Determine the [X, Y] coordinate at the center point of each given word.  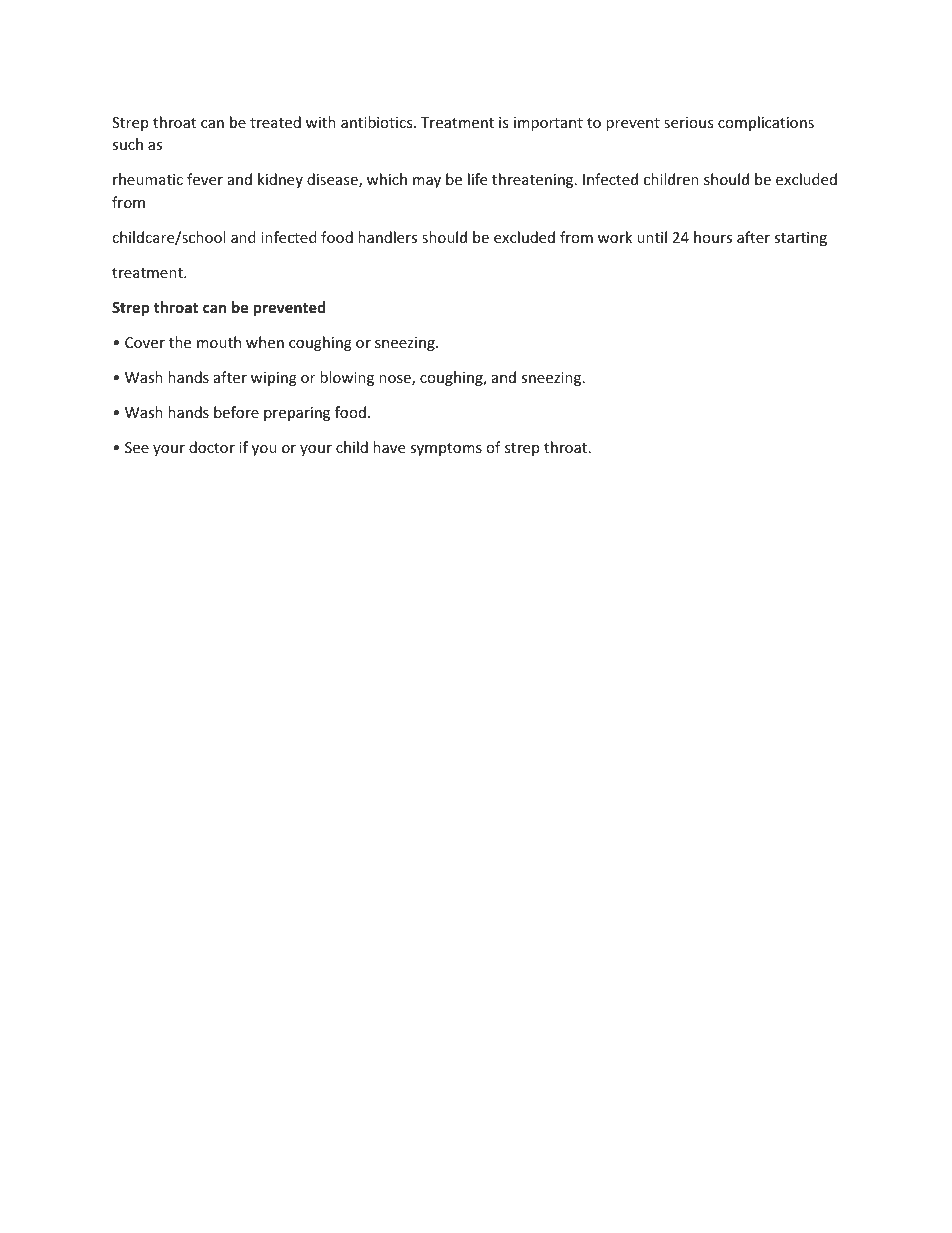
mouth [219, 342]
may [427, 182]
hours [713, 237]
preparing [297, 414]
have [389, 447]
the [180, 342]
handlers [387, 237]
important [548, 124]
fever [205, 179]
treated [275, 122]
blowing [347, 378]
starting [800, 239]
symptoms [446, 449]
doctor [212, 447]
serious [689, 122]
